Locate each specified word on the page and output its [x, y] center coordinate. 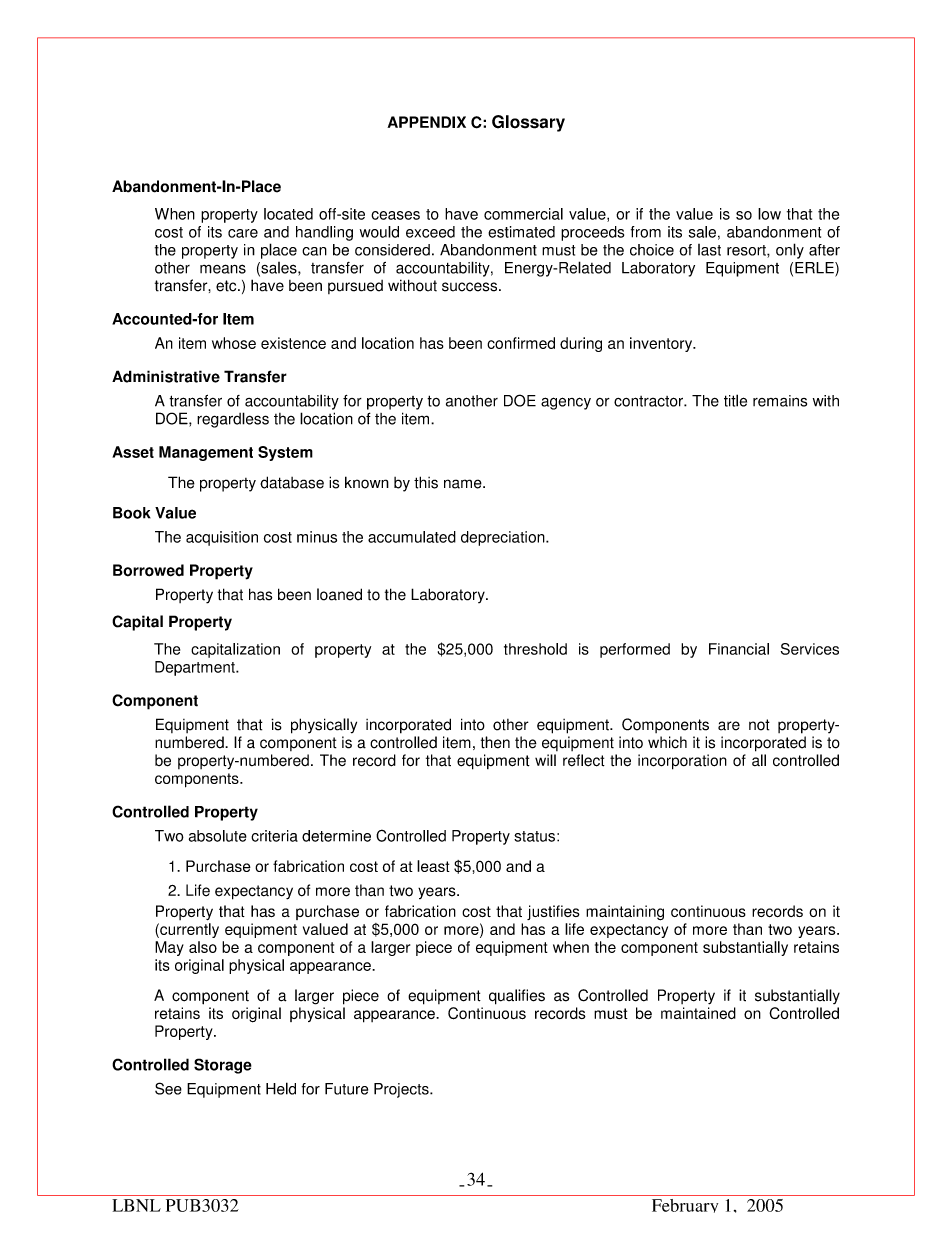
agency [566, 403]
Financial [739, 649]
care [243, 233]
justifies [553, 912]
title [735, 400]
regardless [233, 420]
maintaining [625, 913]
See [168, 1088]
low [769, 214]
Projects [402, 1090]
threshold [535, 649]
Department [196, 668]
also [203, 947]
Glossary [528, 123]
